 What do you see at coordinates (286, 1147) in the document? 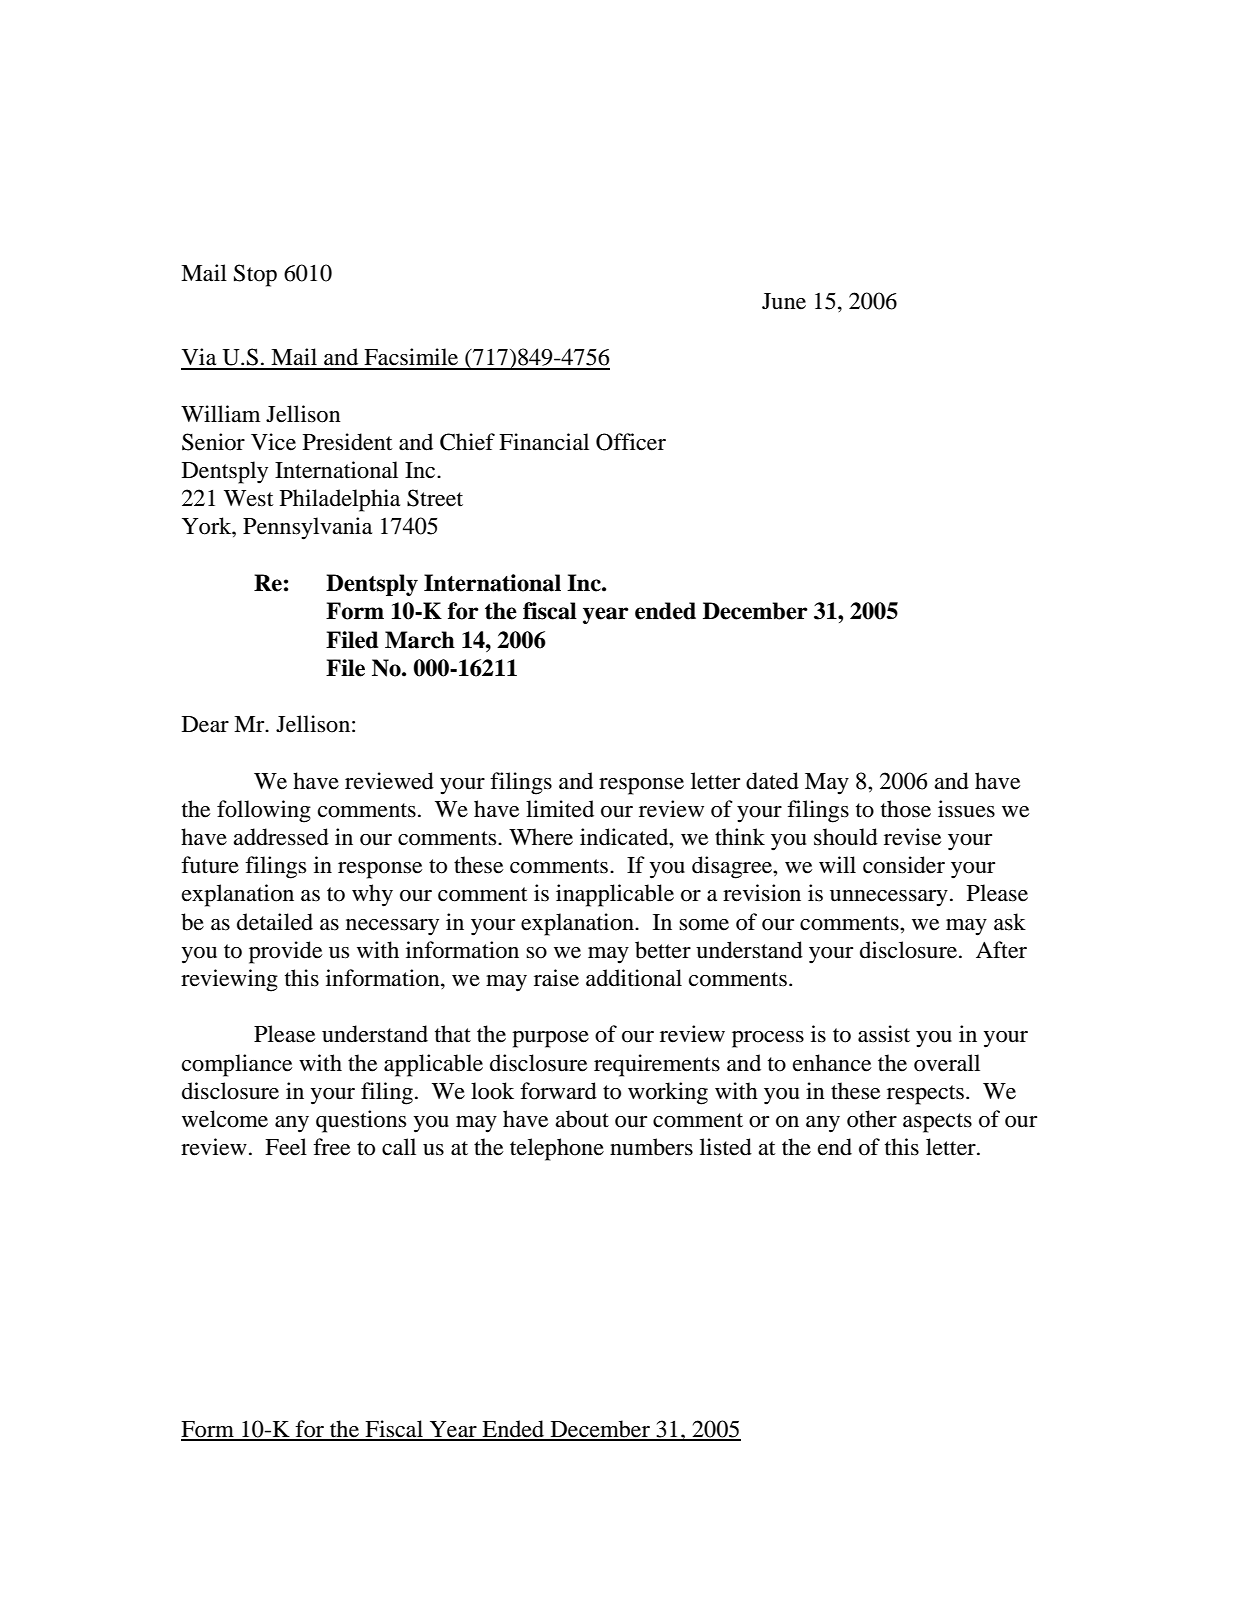
I see `Feel` at bounding box center [286, 1147].
